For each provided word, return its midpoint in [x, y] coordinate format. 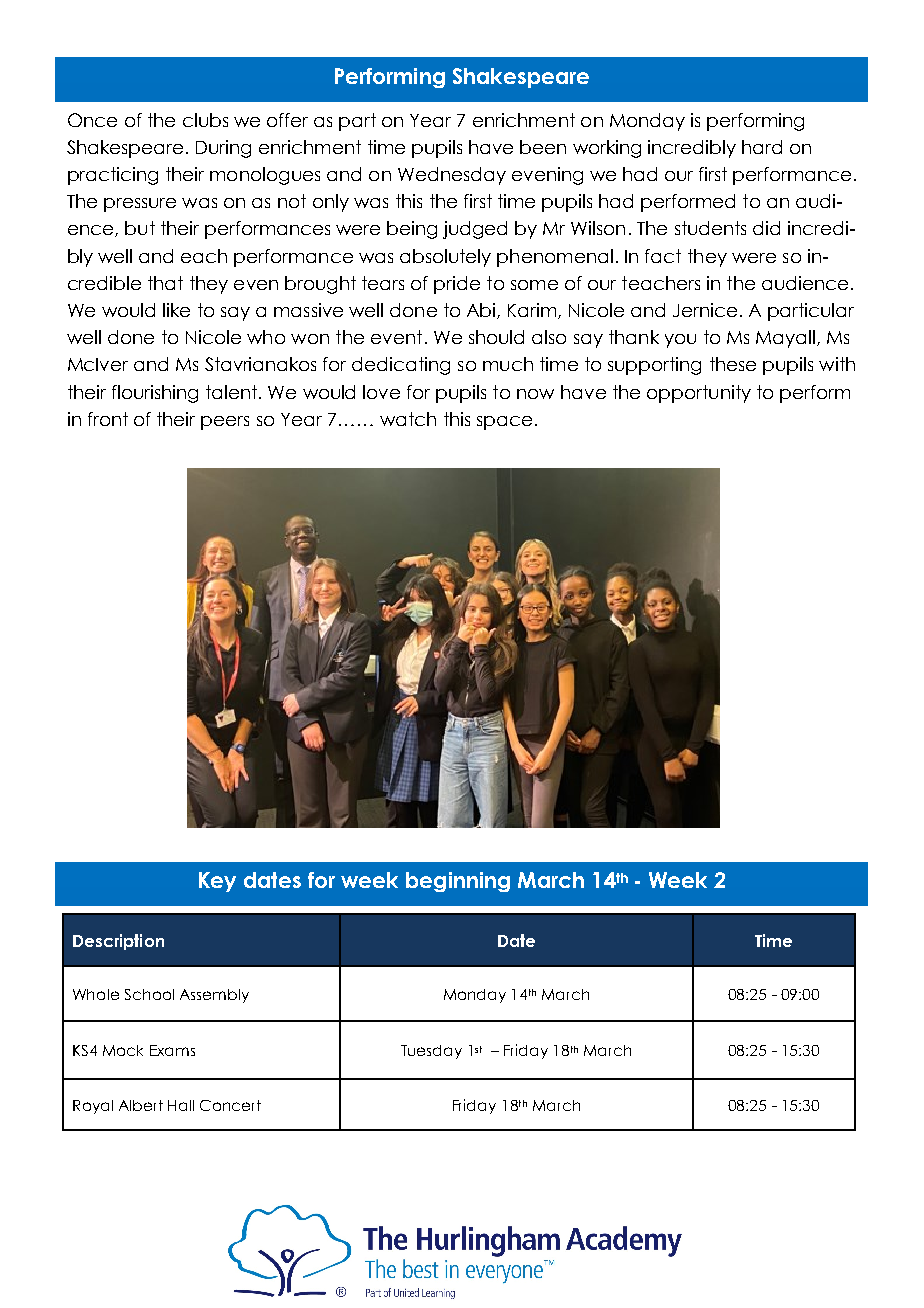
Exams [172, 1050]
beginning [458, 882]
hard [762, 147]
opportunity [699, 394]
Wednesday [452, 176]
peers [225, 423]
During [223, 149]
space [504, 423]
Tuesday [431, 1052]
